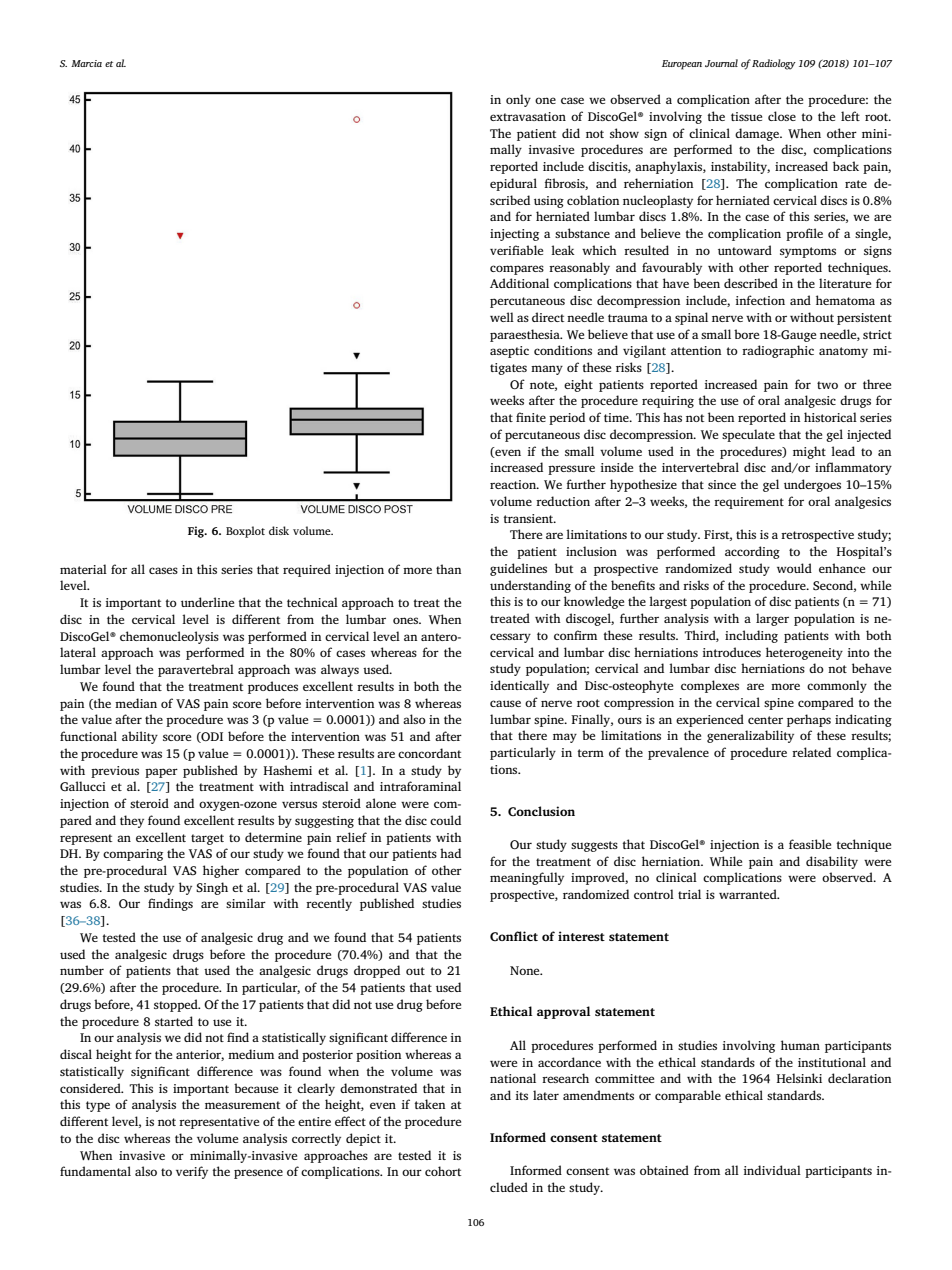  What do you see at coordinates (527, 878) in the page?
I see `meaningfully` at bounding box center [527, 878].
